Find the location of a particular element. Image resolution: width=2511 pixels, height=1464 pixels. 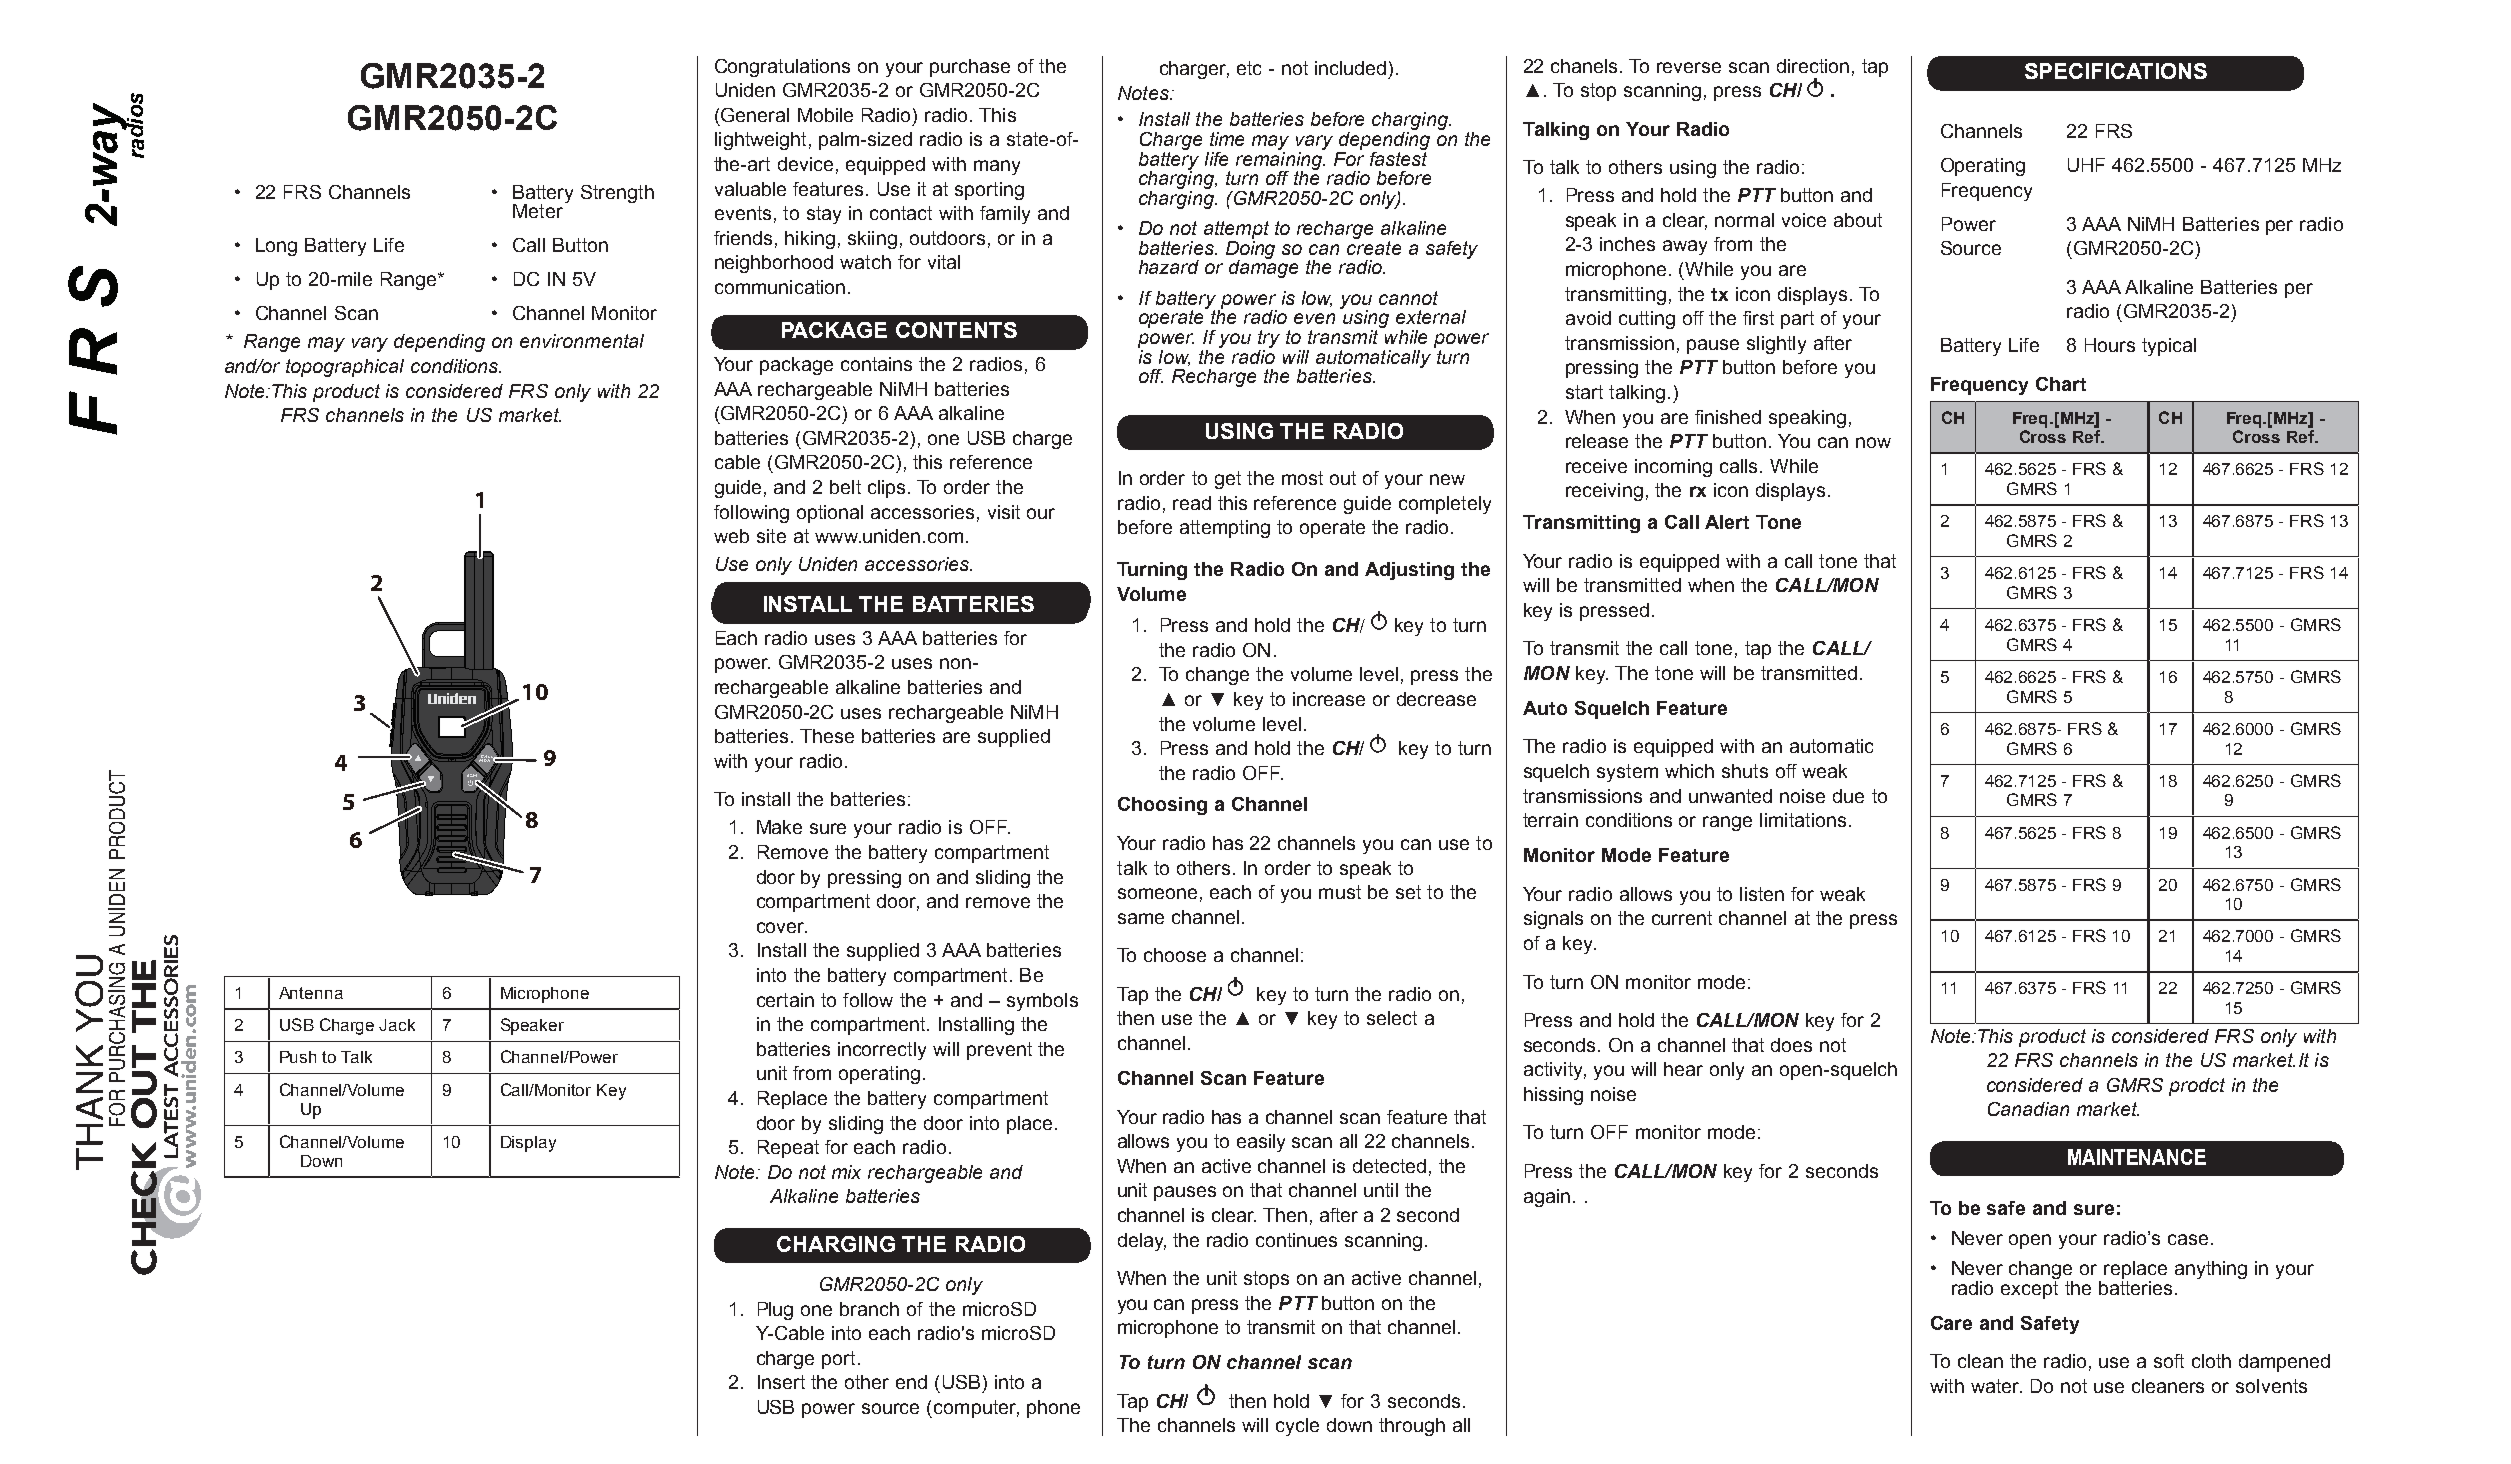

select is located at coordinates (1392, 1018).
